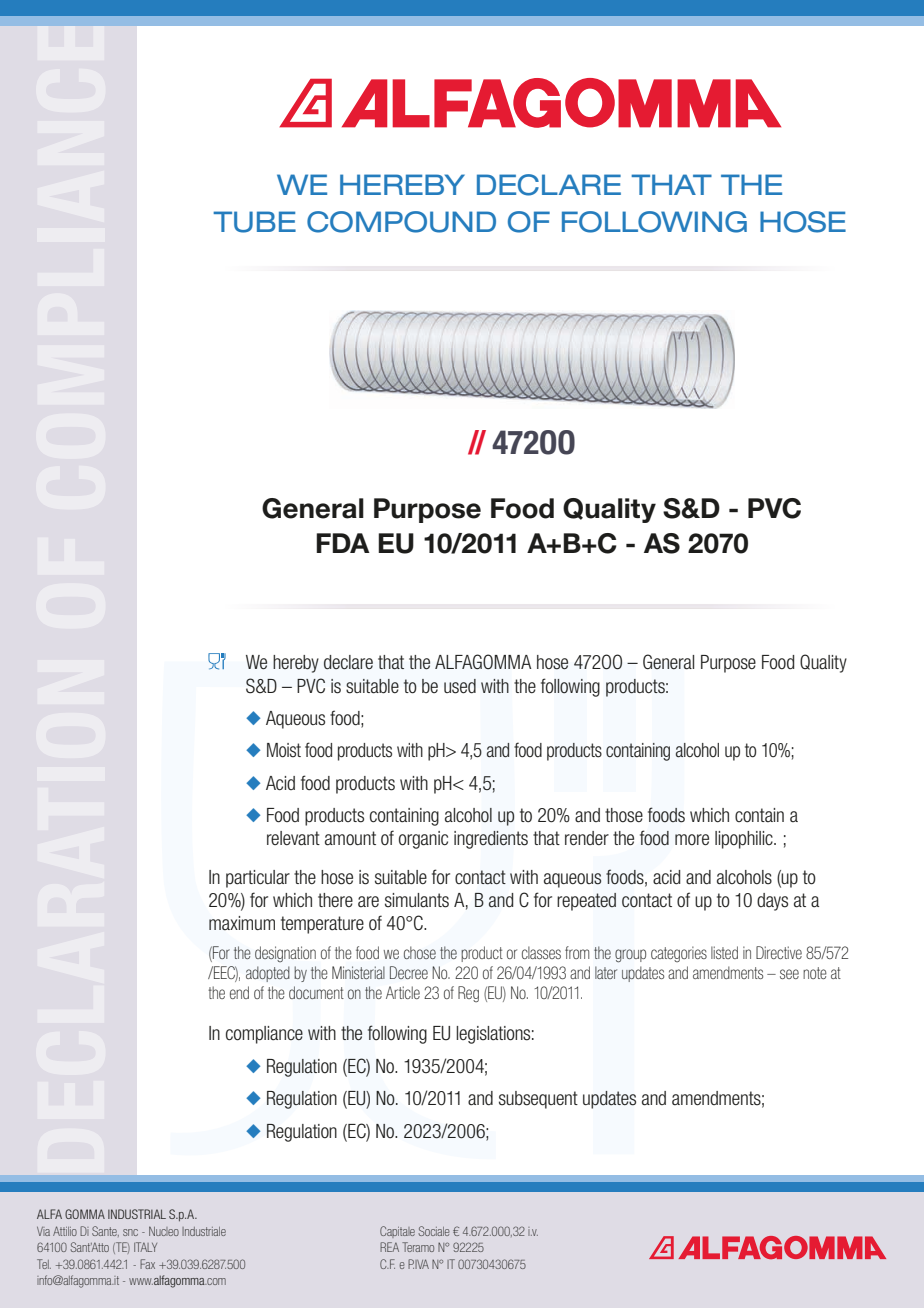  Describe the element at coordinates (145, 1247) in the screenshot. I see `ITALY` at that location.
